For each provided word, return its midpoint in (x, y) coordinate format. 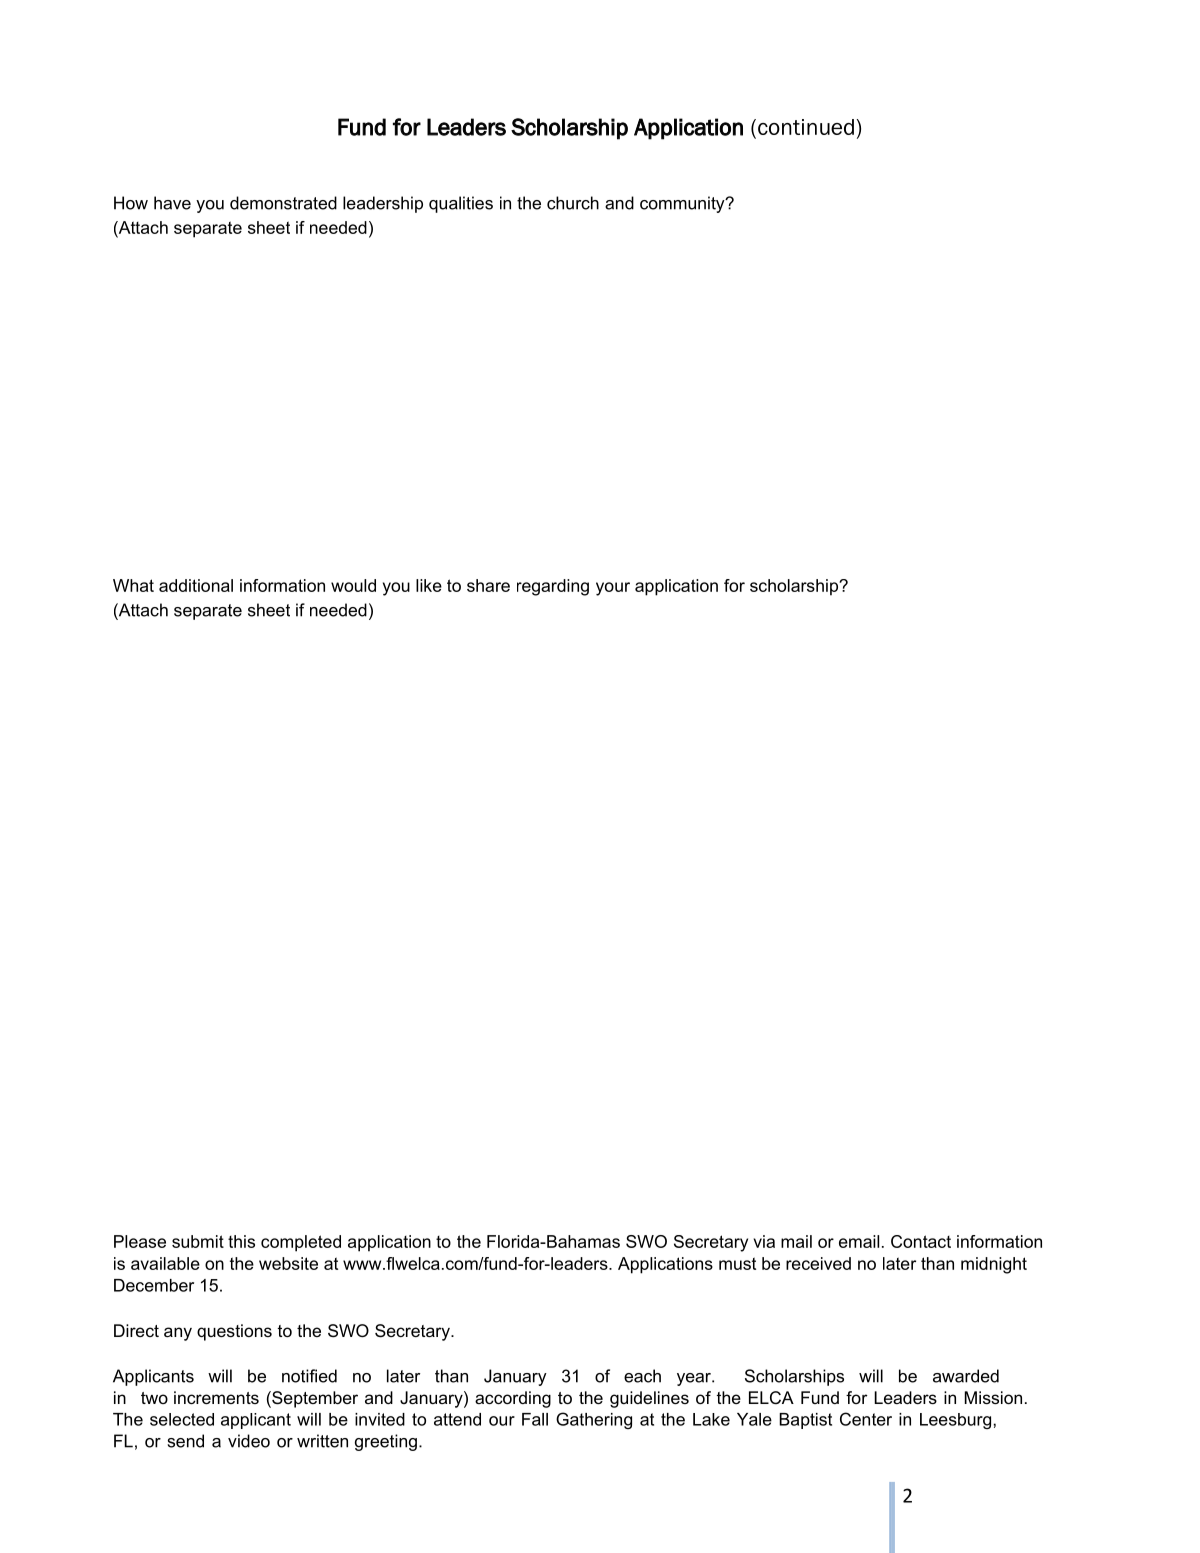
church (573, 203)
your (613, 589)
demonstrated (283, 203)
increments (216, 1397)
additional (196, 585)
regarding (553, 587)
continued (806, 127)
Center (866, 1419)
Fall (535, 1419)
